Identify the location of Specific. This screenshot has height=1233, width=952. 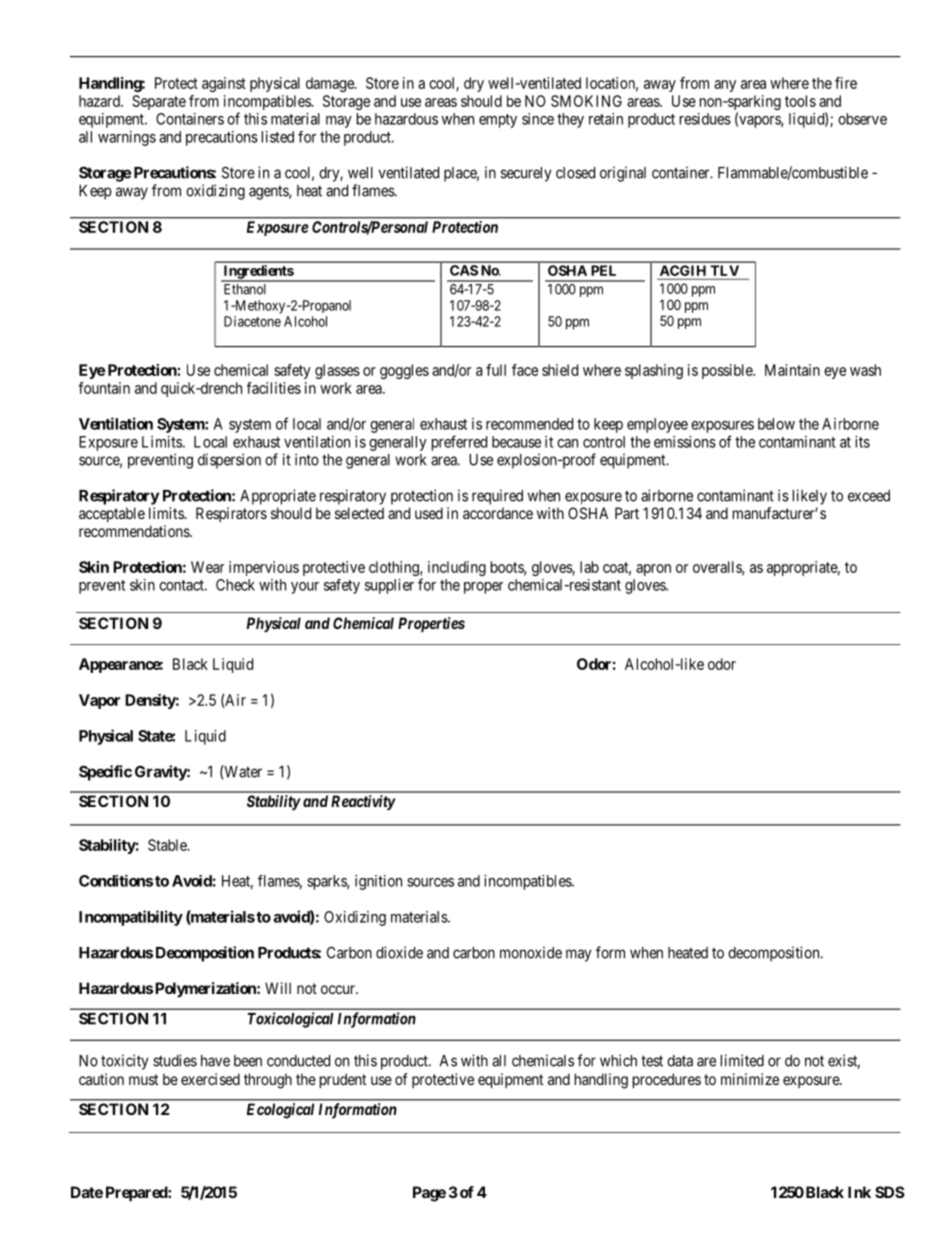
(105, 773).
